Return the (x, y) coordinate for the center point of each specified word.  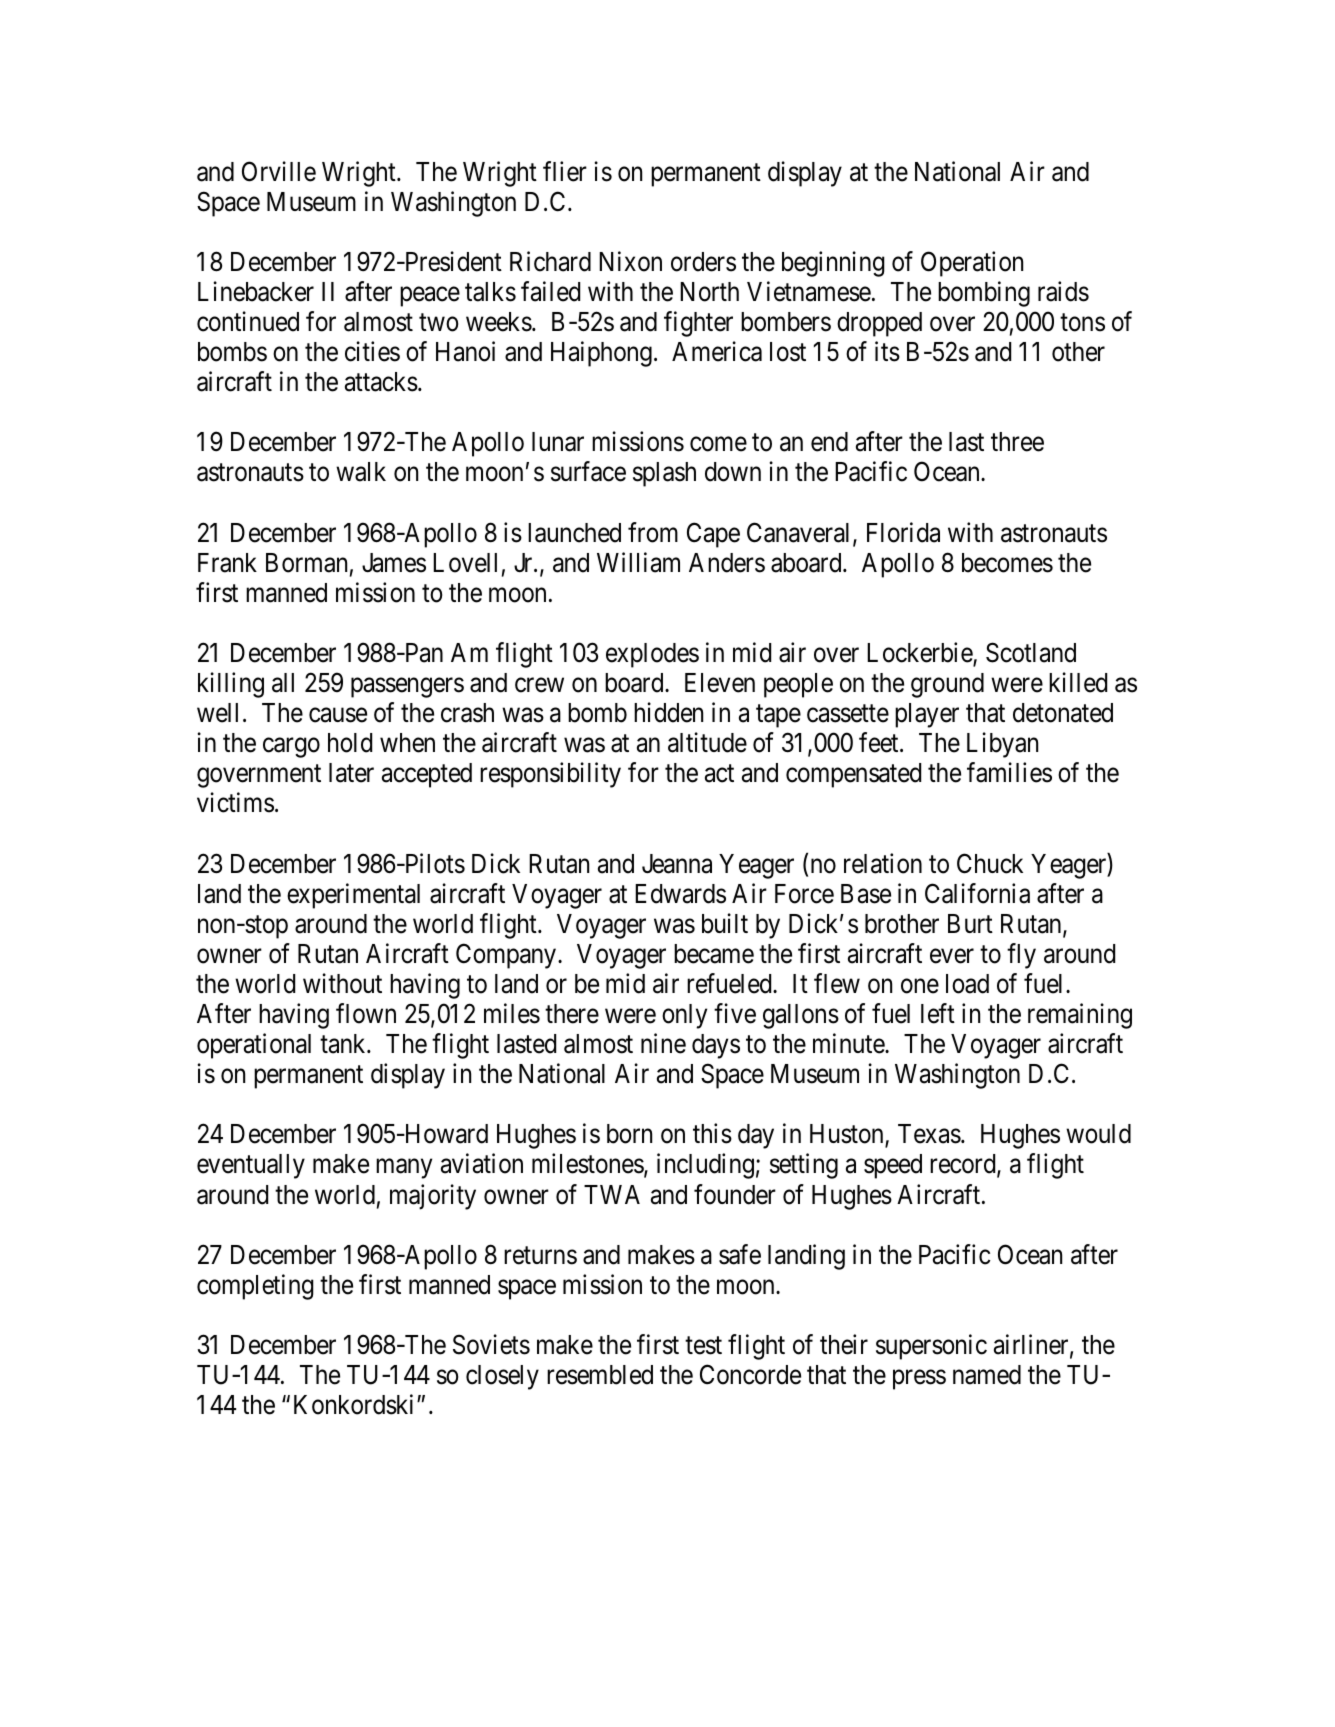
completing (255, 1287)
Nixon (630, 261)
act (719, 774)
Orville (279, 171)
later (351, 773)
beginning (833, 264)
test (703, 1346)
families (1009, 773)
